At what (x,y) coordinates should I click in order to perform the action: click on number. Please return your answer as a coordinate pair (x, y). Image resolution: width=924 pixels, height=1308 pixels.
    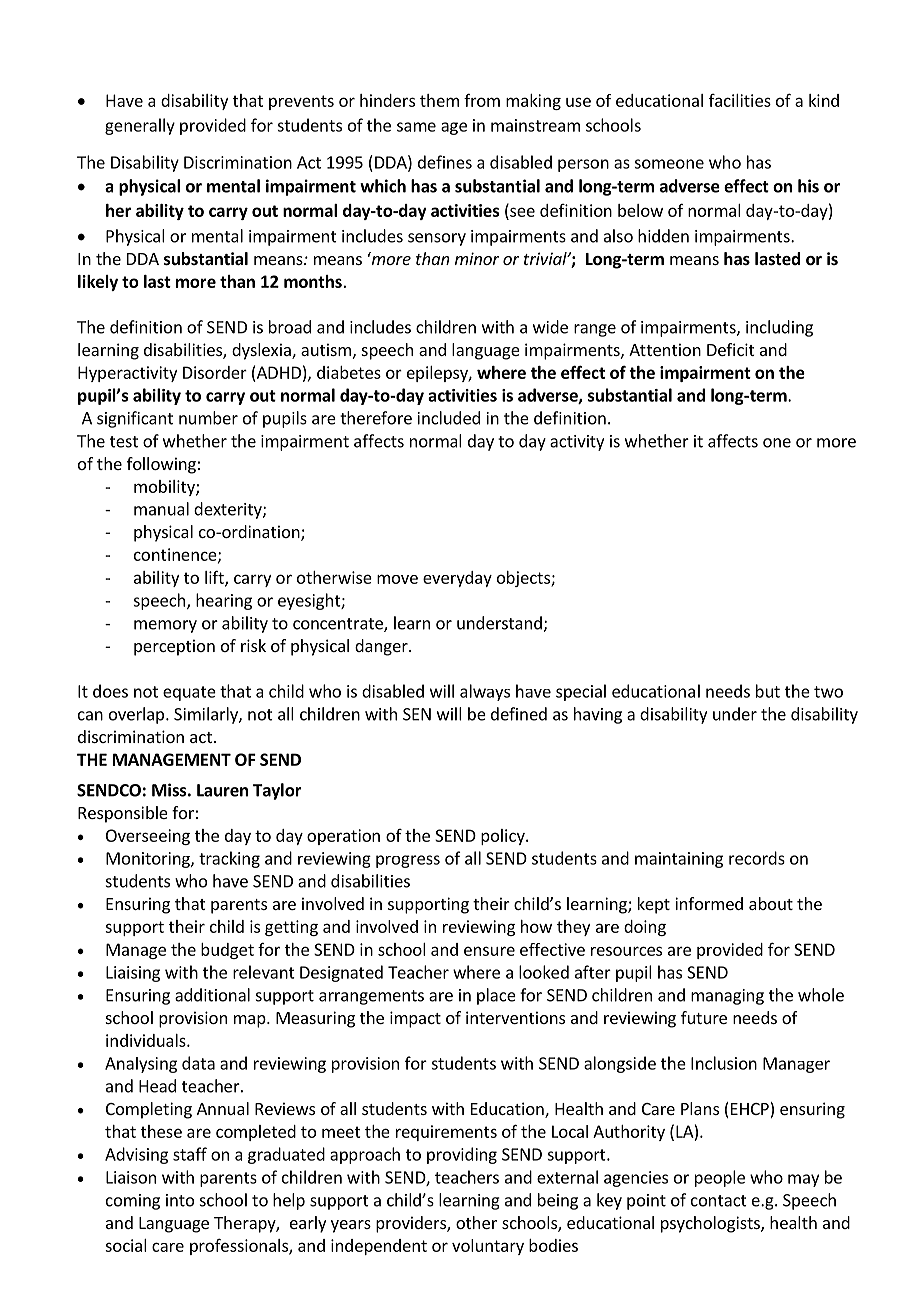
    Looking at the image, I should click on (208, 418).
